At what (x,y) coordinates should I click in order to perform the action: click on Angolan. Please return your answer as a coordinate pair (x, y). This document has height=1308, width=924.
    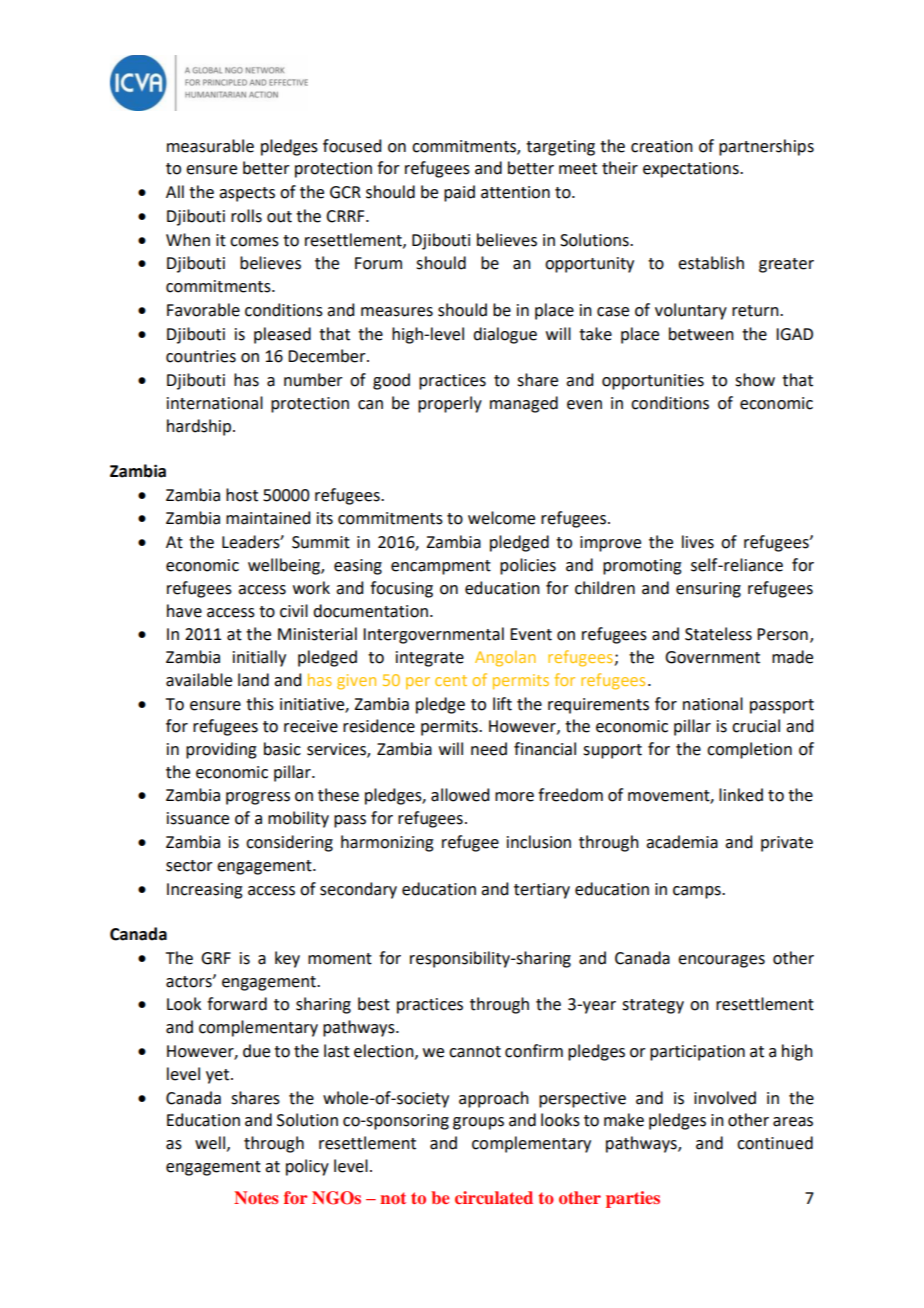
    Looking at the image, I should click on (505, 659).
